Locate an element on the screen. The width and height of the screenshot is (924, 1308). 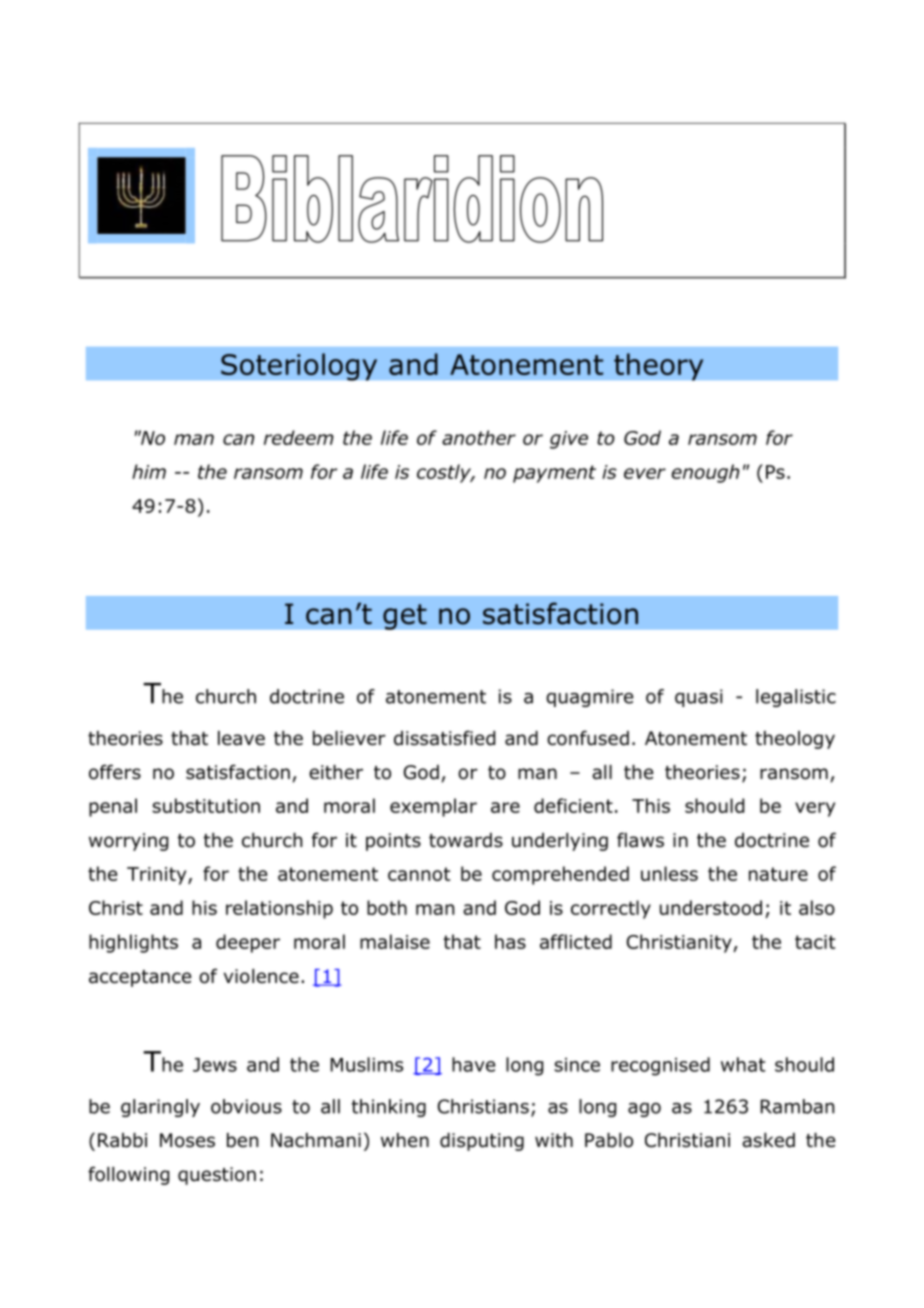
theory is located at coordinates (659, 367).
